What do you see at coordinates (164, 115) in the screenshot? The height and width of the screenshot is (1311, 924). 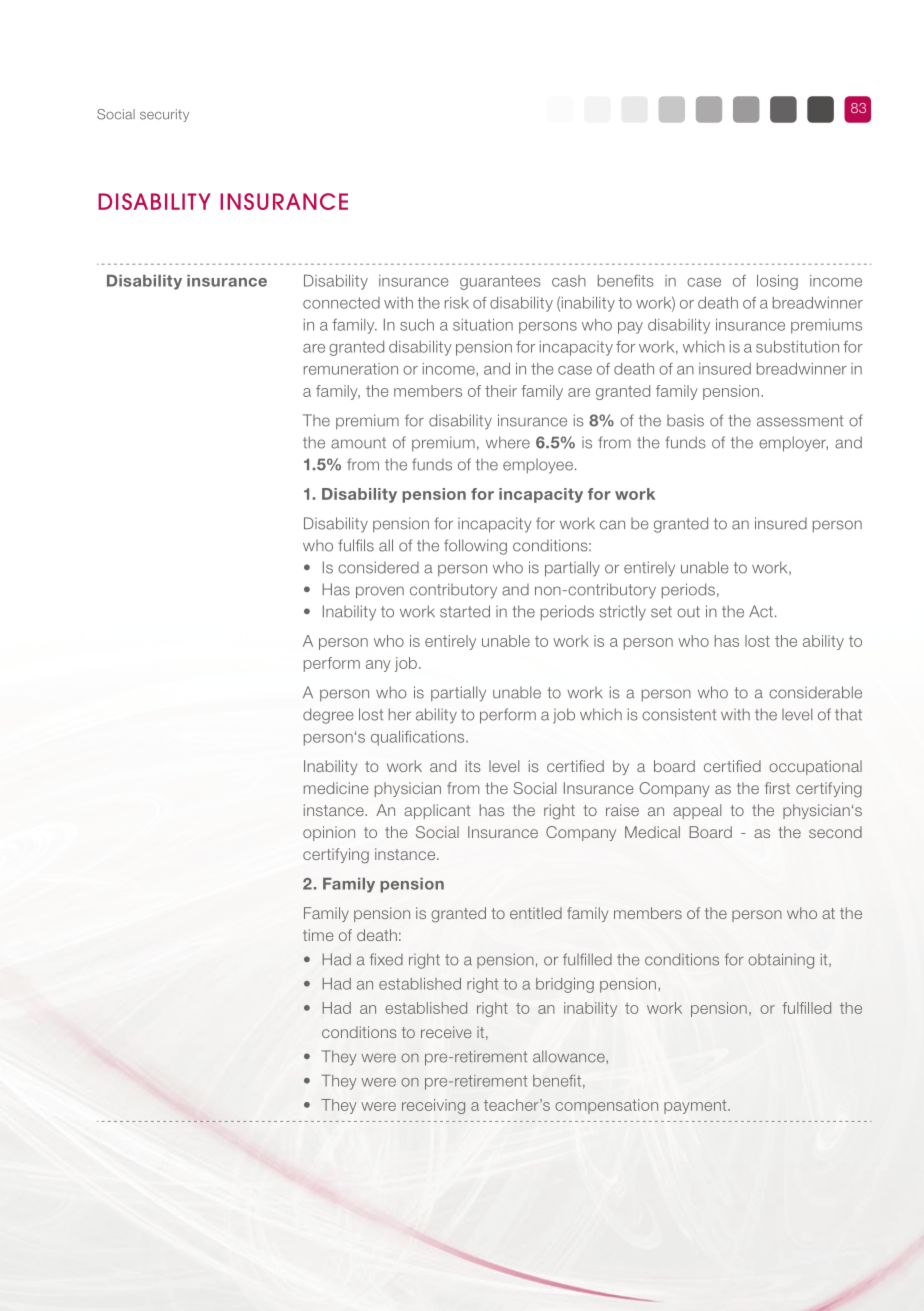 I see `security` at bounding box center [164, 115].
